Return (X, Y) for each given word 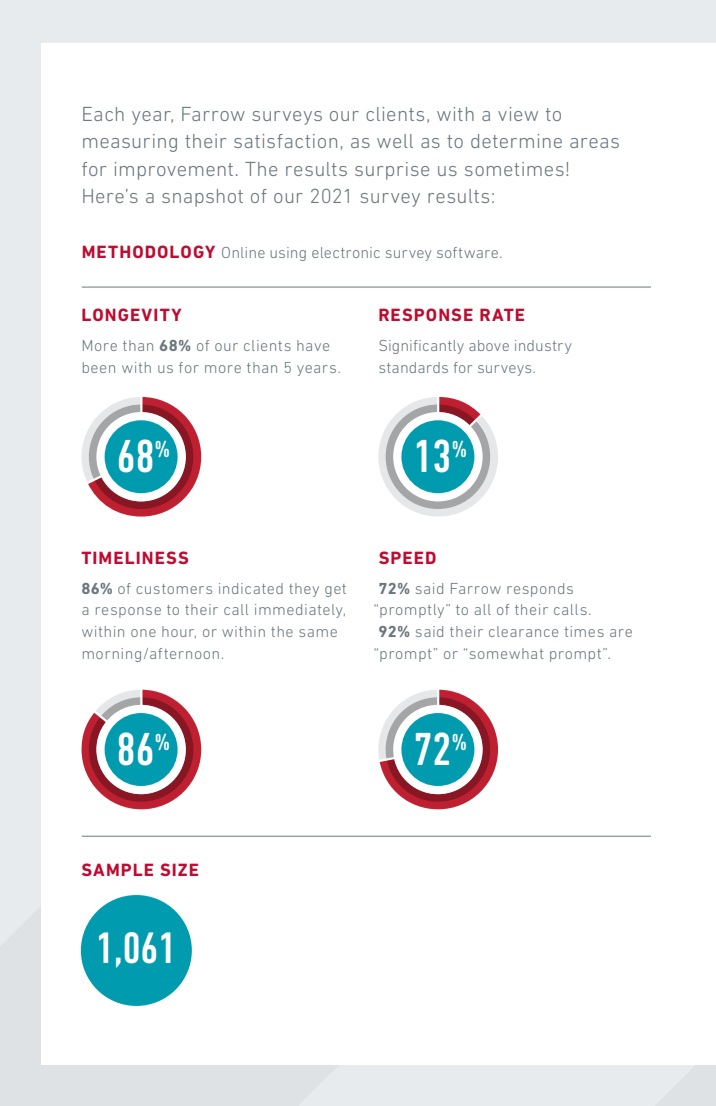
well (395, 141)
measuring (130, 143)
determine (516, 141)
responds (540, 590)
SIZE (179, 869)
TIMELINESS (134, 557)
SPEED (407, 557)
